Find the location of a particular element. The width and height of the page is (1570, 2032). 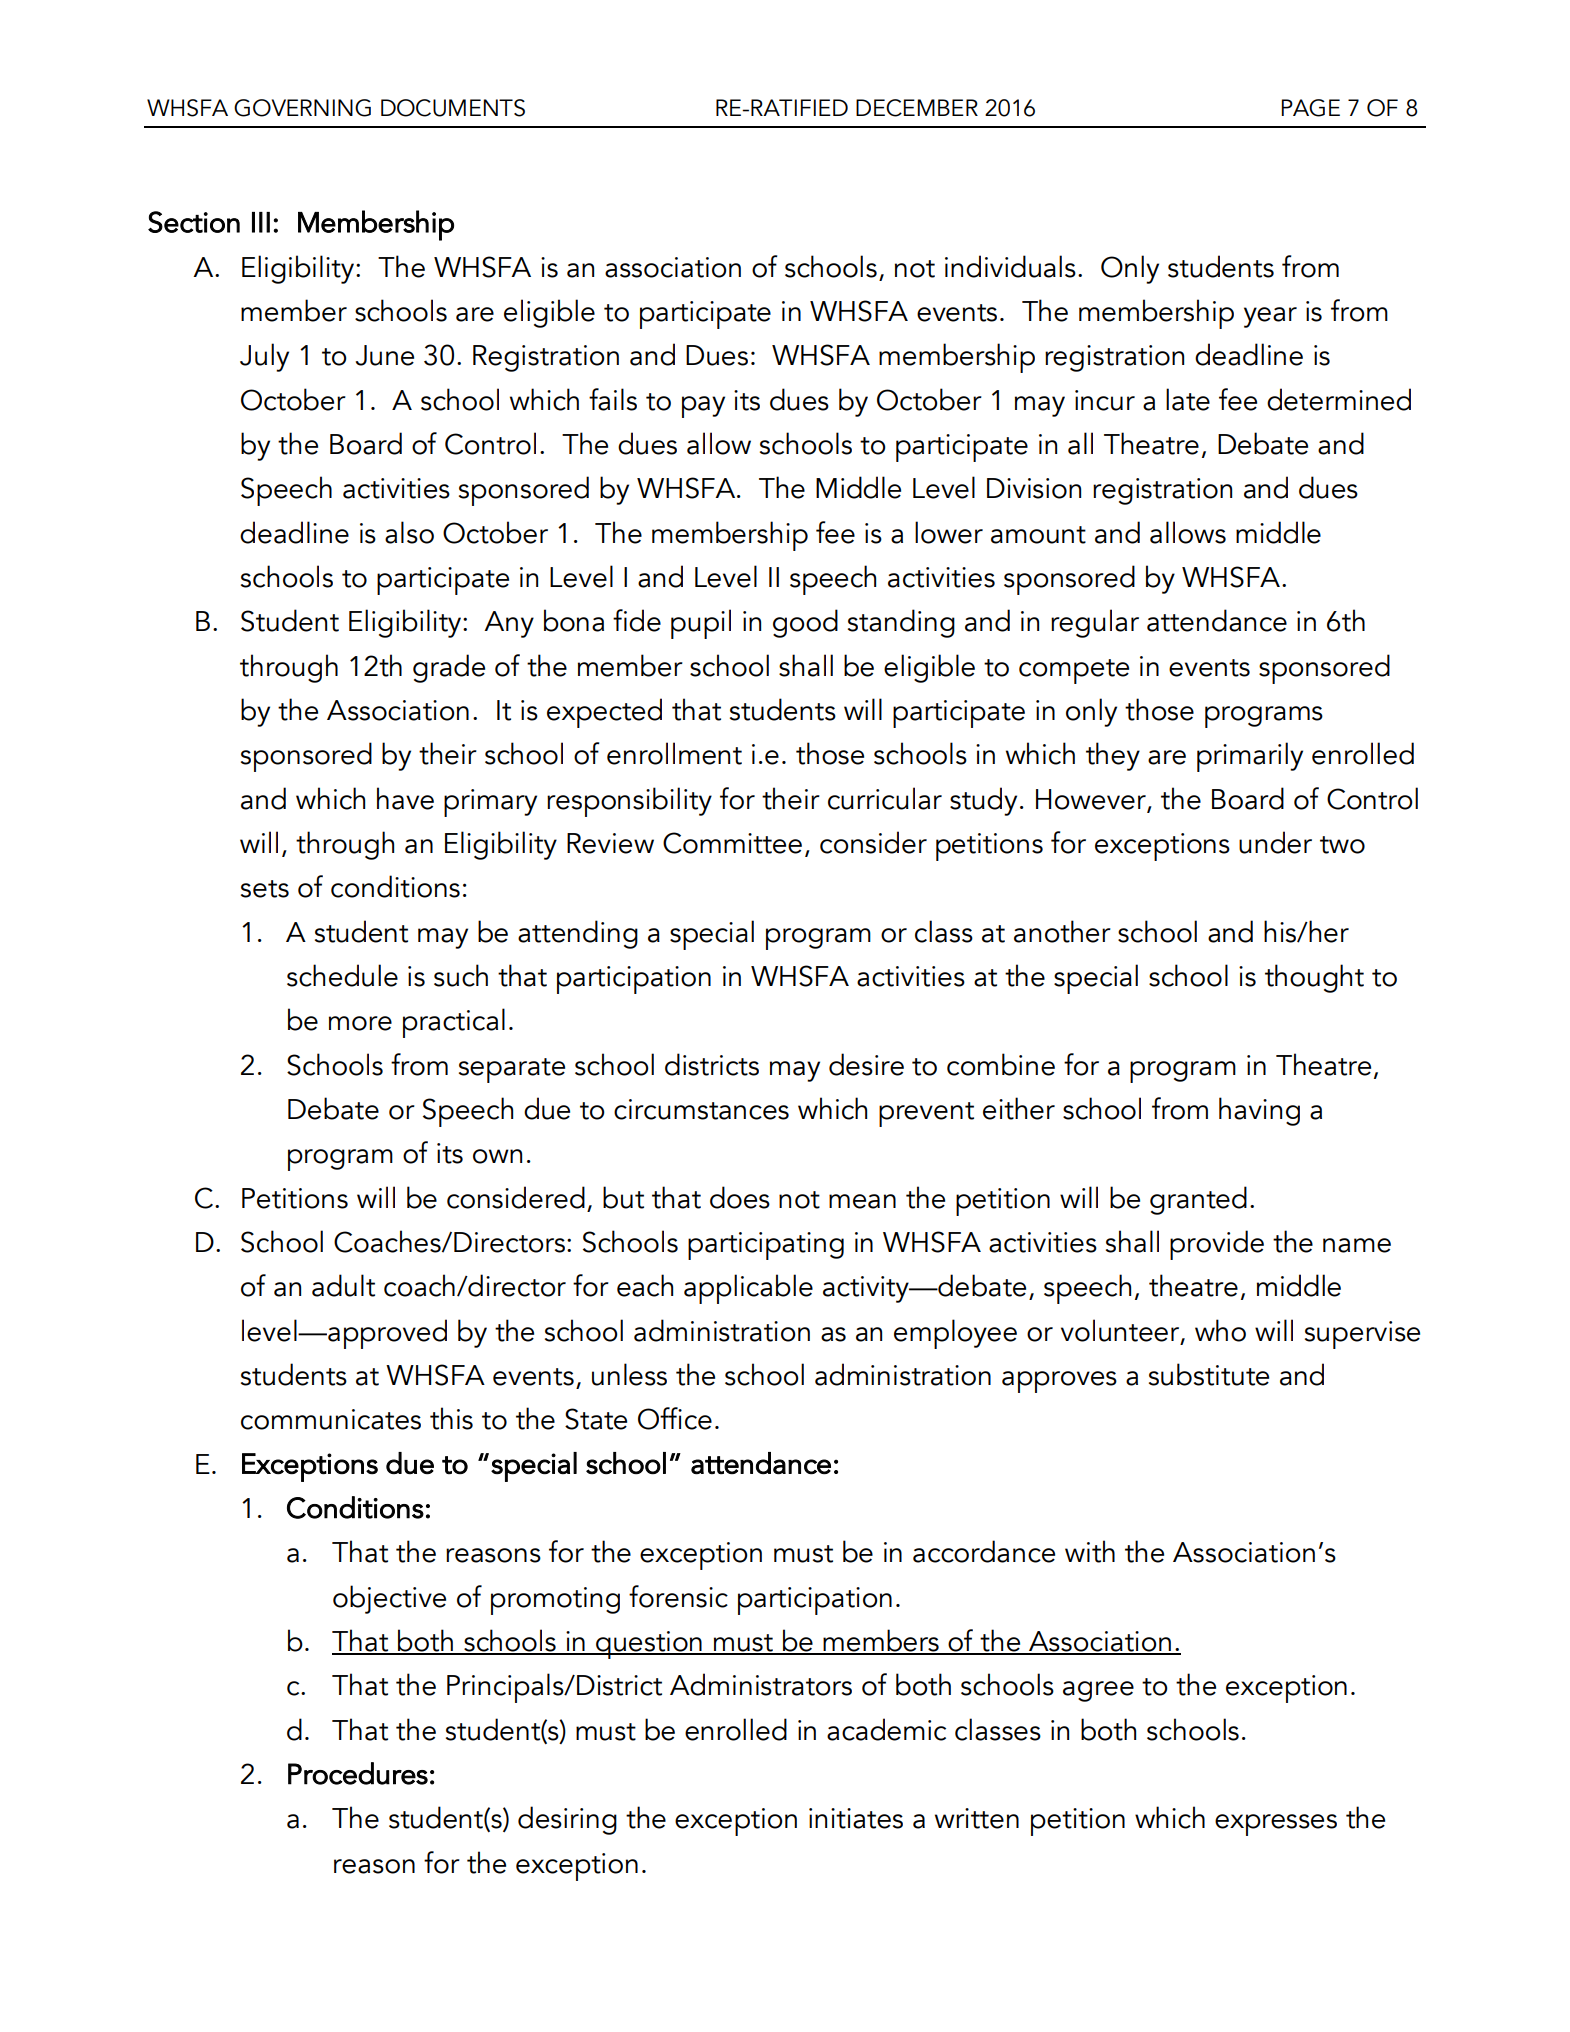

thought is located at coordinates (1314, 978).
